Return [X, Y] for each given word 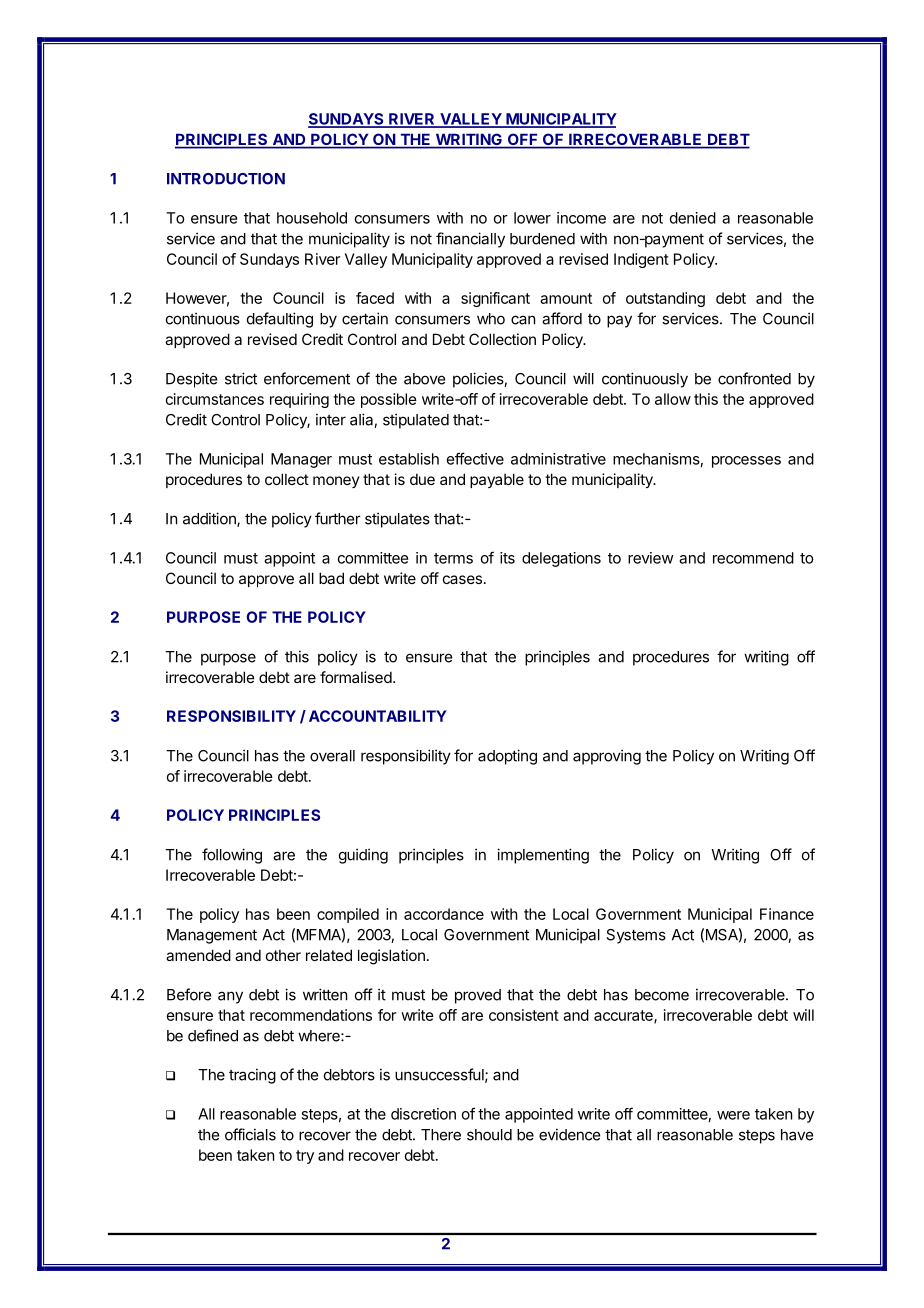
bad [331, 578]
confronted [754, 378]
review [651, 558]
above [424, 379]
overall [332, 756]
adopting [507, 757]
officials [250, 1134]
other [283, 955]
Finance [787, 914]
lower [532, 218]
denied [693, 218]
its [507, 558]
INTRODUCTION [226, 179]
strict [241, 378]
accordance [444, 914]
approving [607, 757]
